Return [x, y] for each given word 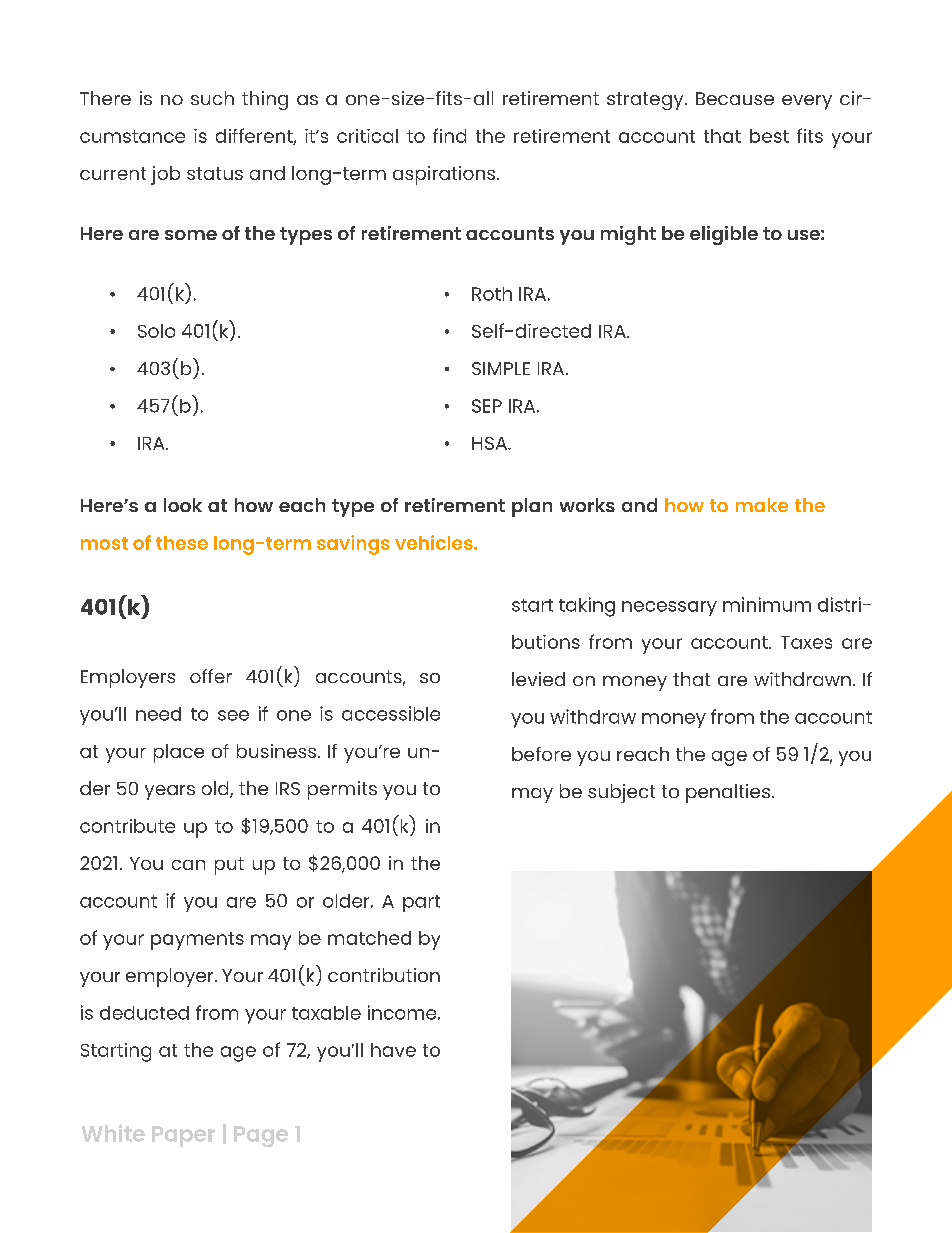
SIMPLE [501, 368]
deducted [144, 1013]
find [449, 135]
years [170, 792]
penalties [728, 793]
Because [735, 98]
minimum [767, 604]
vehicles [435, 542]
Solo [156, 331]
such [212, 98]
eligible [724, 235]
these [182, 543]
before [541, 754]
